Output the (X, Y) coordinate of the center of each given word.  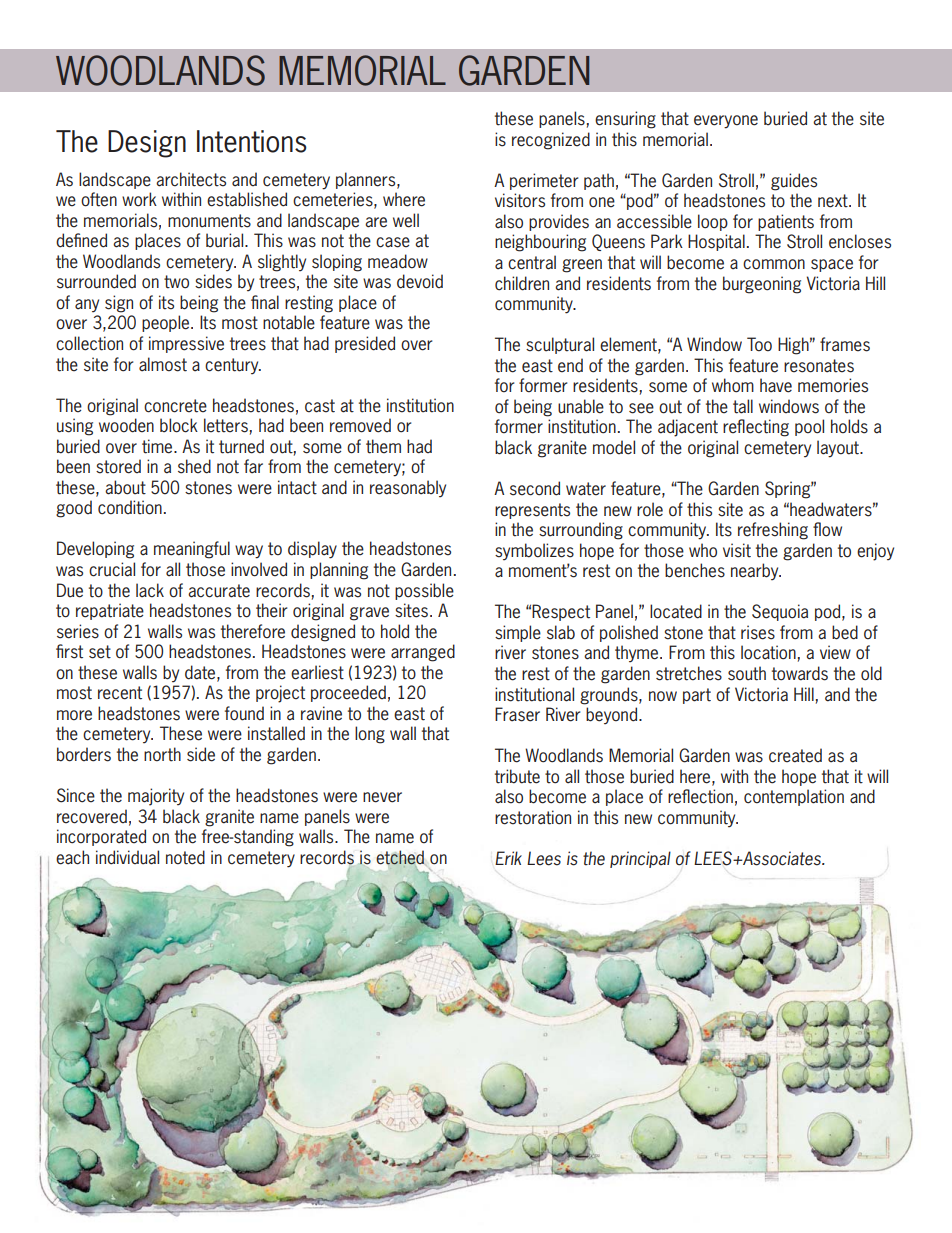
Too (759, 344)
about (125, 487)
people (167, 323)
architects (191, 179)
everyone (726, 122)
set (100, 652)
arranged (423, 653)
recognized (551, 141)
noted (185, 857)
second (535, 488)
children (522, 283)
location (768, 652)
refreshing (773, 531)
